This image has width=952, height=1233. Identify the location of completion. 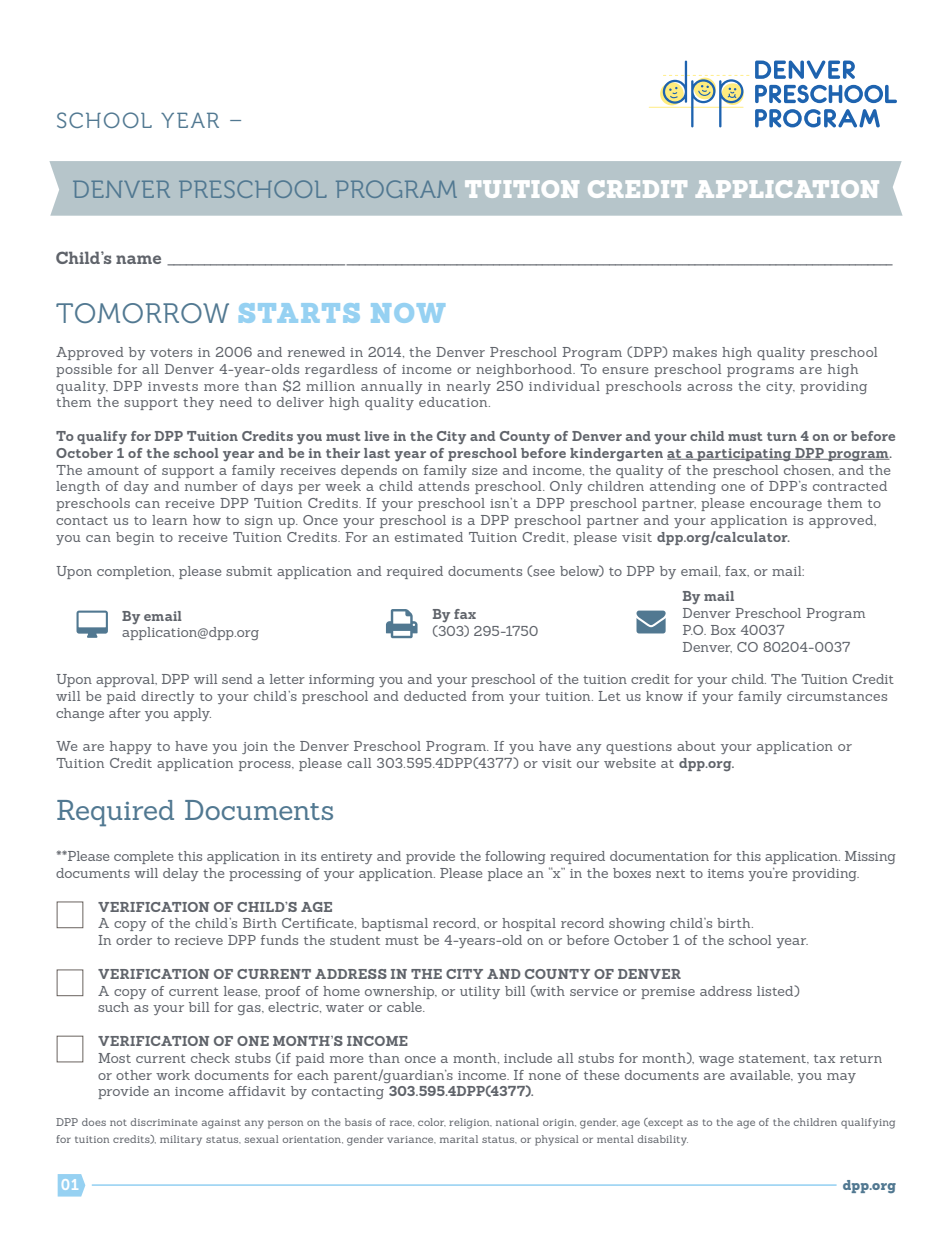
(135, 572).
